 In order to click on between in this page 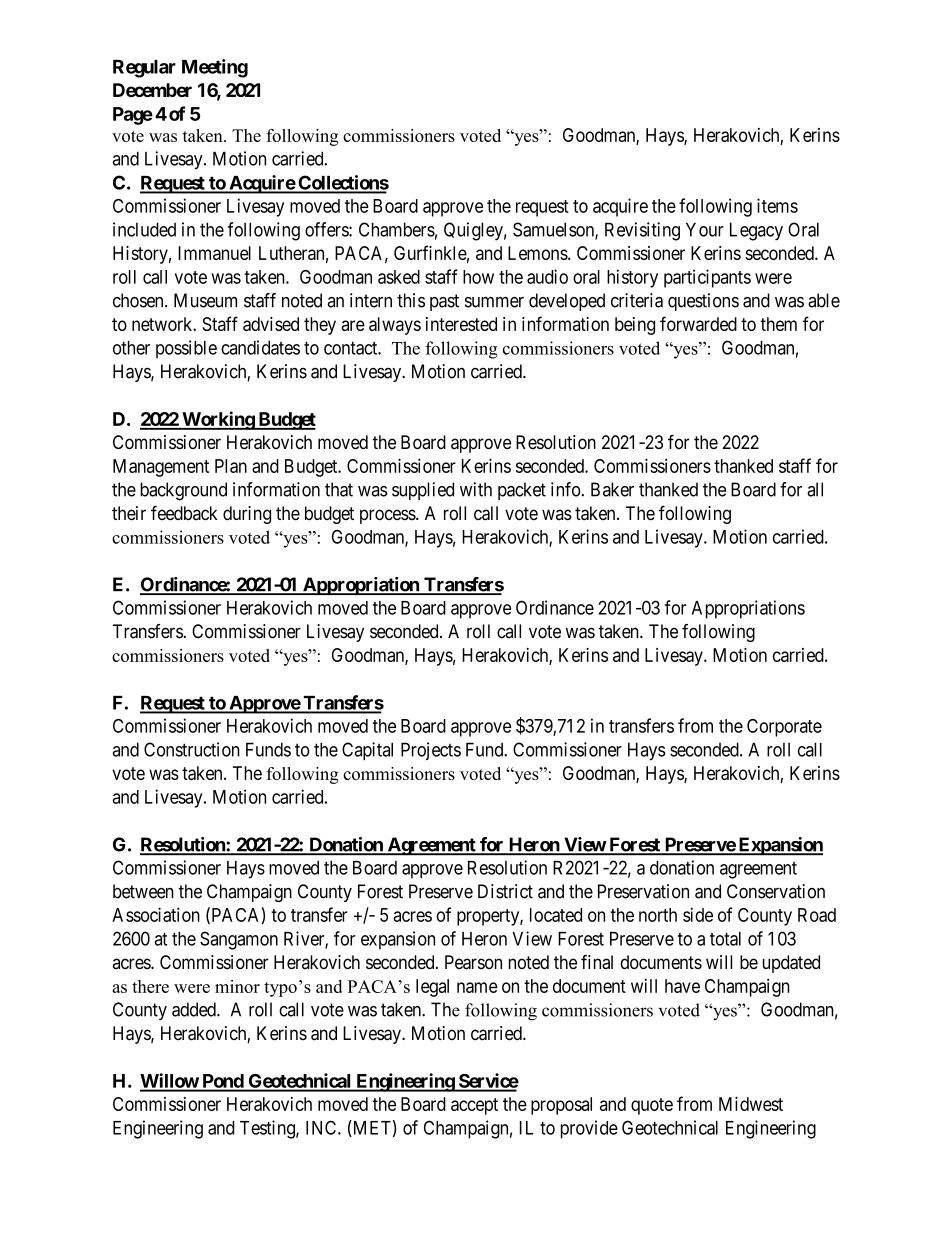, I will do `click(143, 891)`.
